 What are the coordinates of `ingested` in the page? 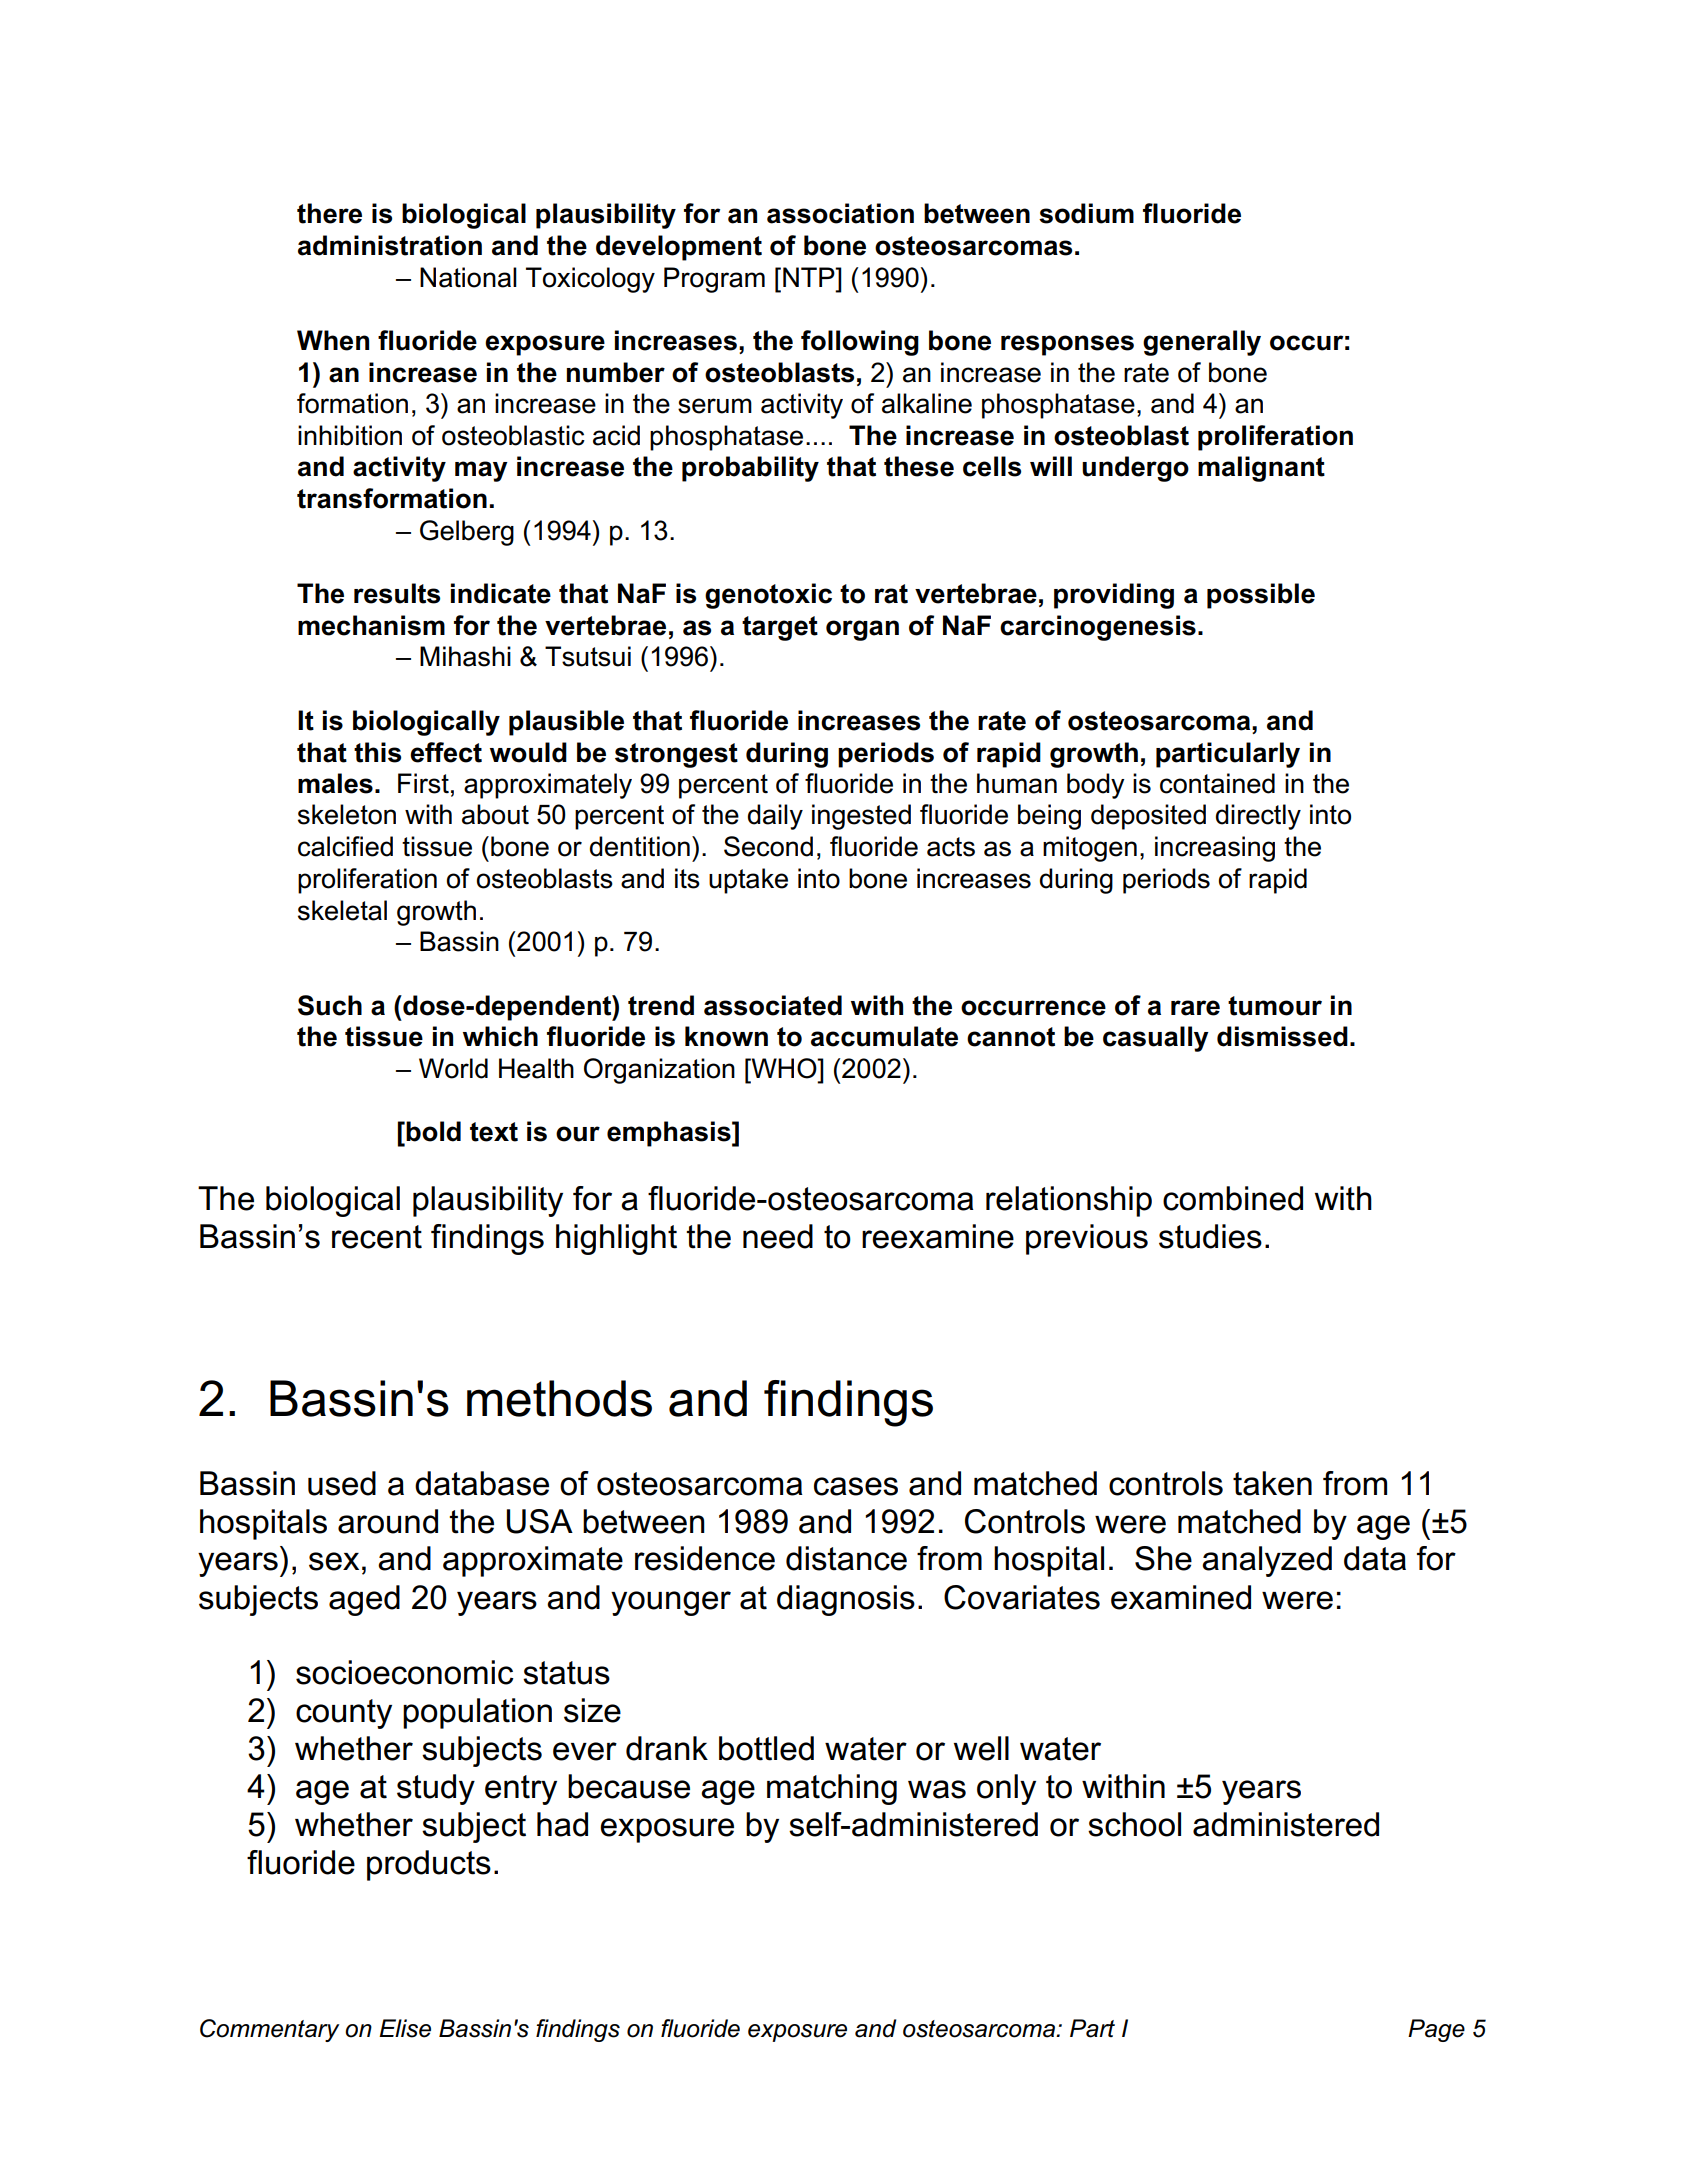 It's located at (861, 817).
